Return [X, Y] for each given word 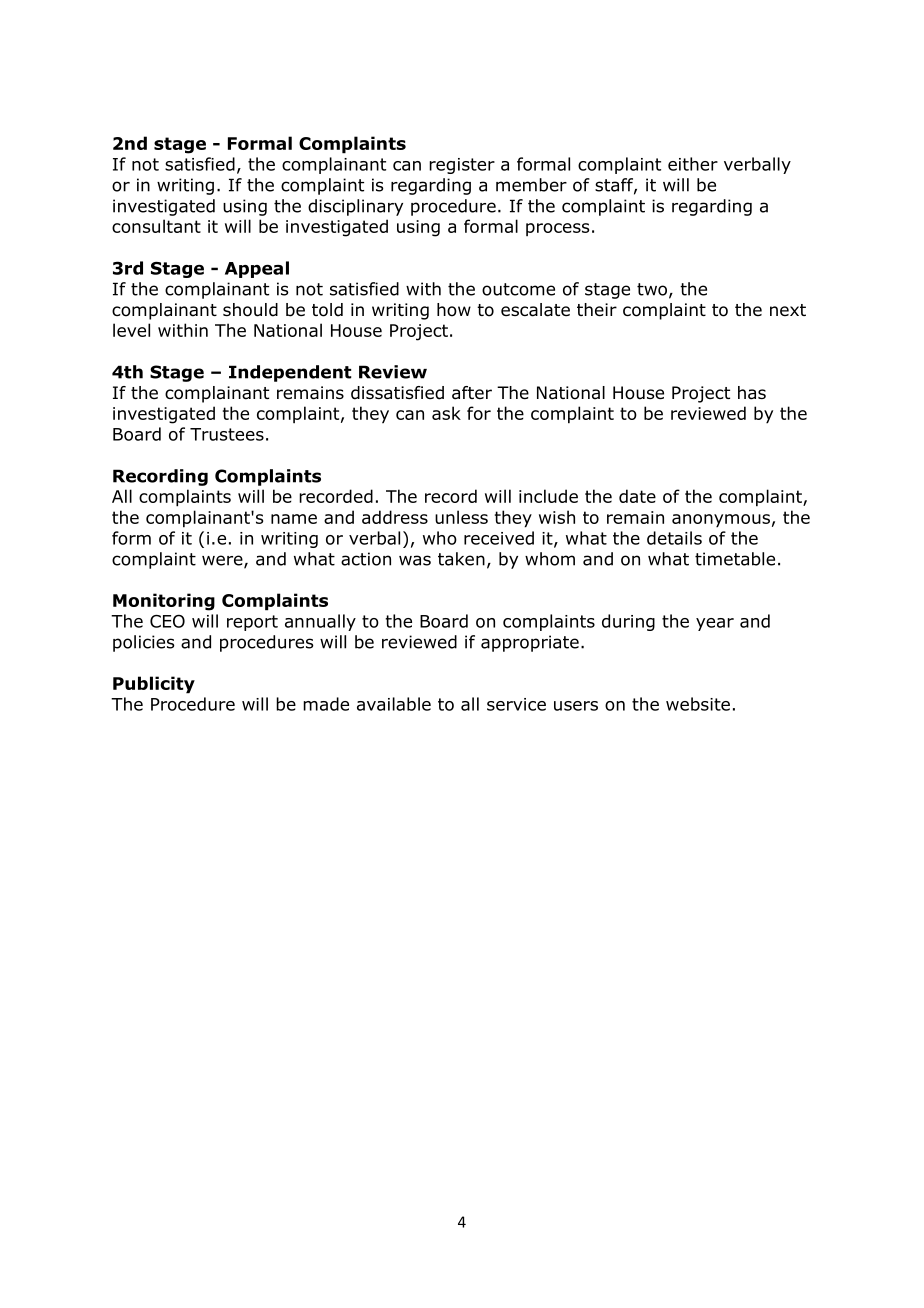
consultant [156, 226]
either [693, 164]
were [223, 561]
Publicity [154, 685]
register [462, 166]
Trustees [227, 434]
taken [461, 559]
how [454, 310]
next [788, 310]
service [516, 704]
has [752, 393]
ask [446, 413]
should [250, 310]
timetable [735, 559]
